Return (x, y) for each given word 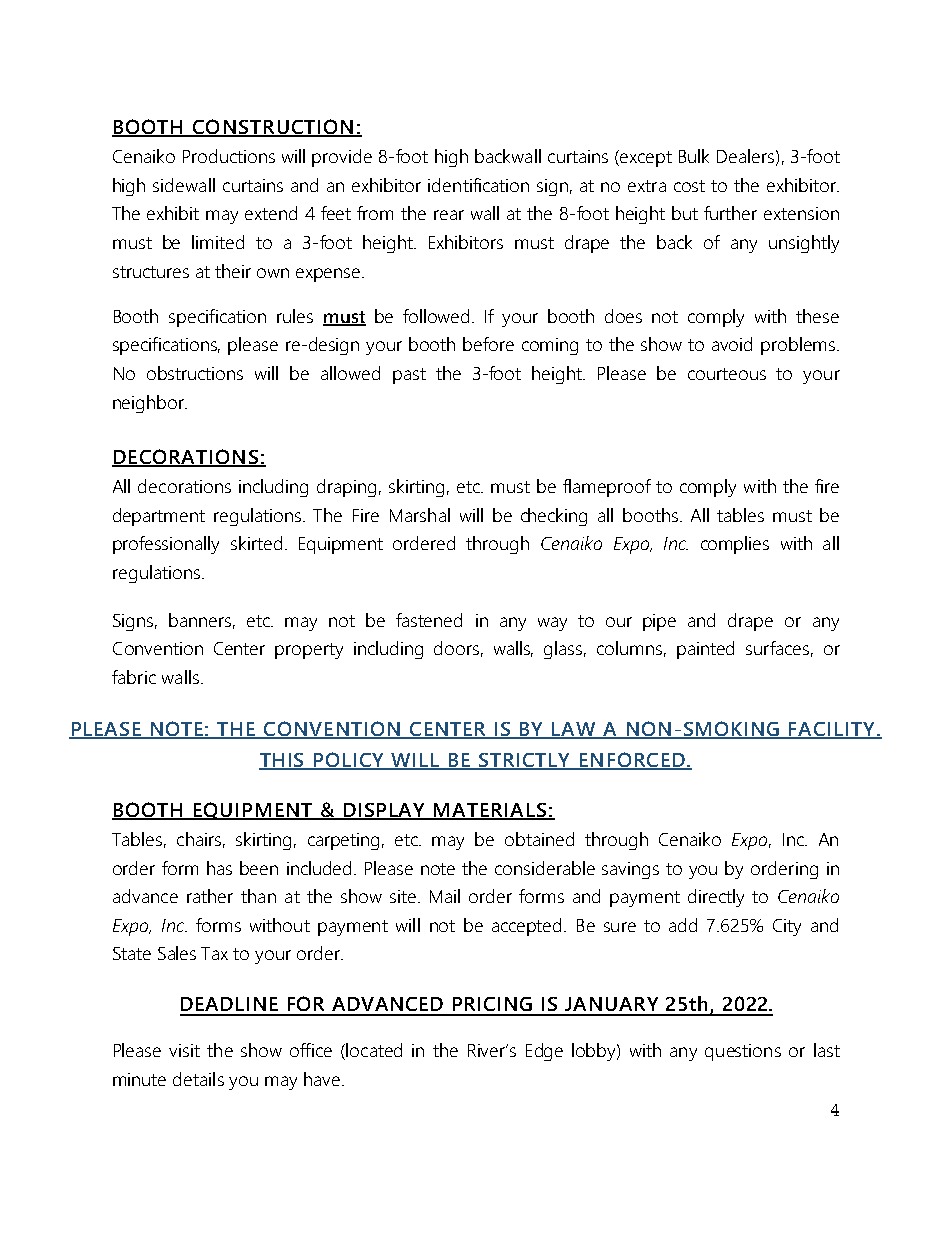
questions (743, 1052)
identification (478, 185)
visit (184, 1050)
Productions (229, 156)
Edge (544, 1052)
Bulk (694, 156)
